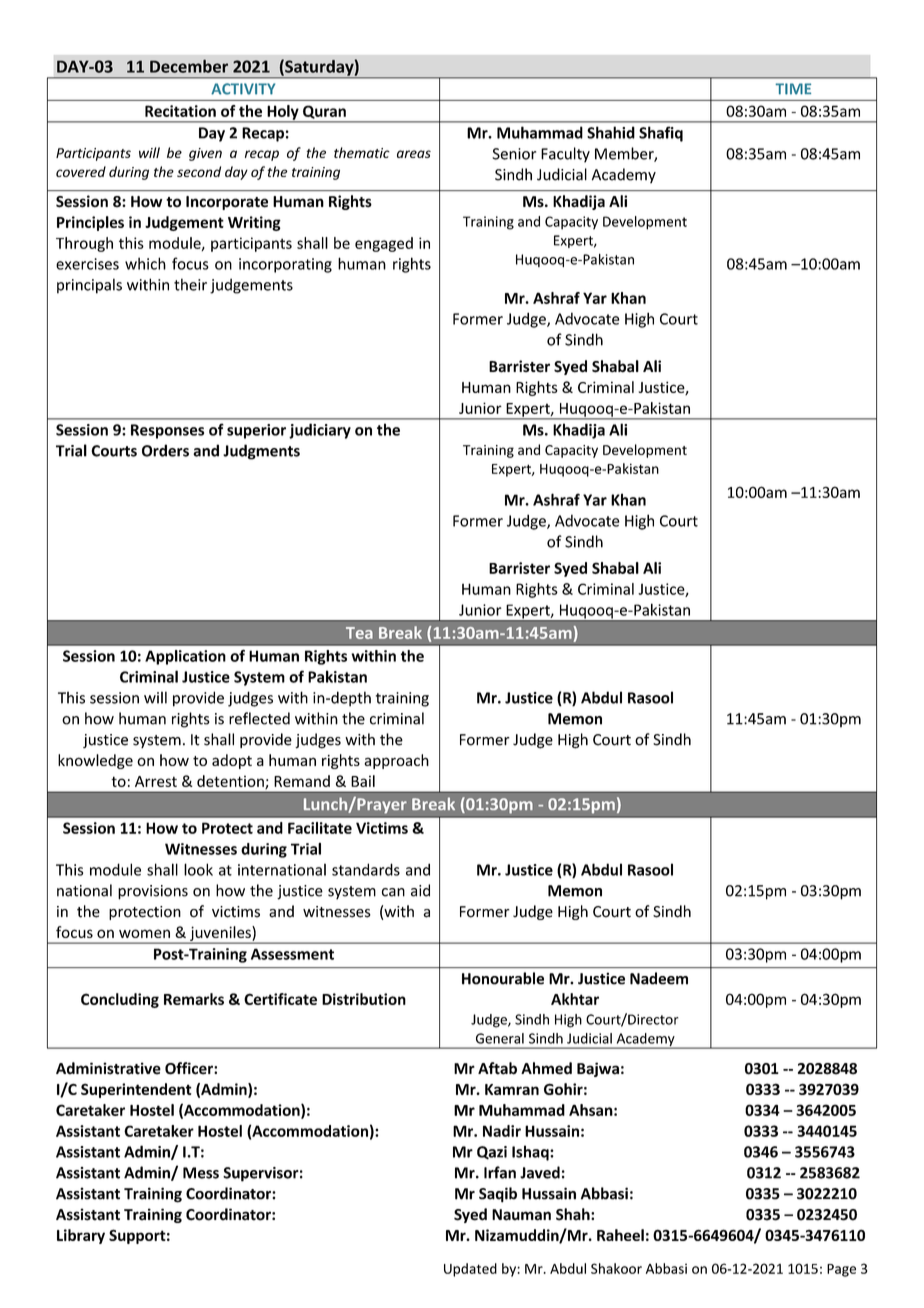 Image resolution: width=924 pixels, height=1308 pixels. What do you see at coordinates (180, 111) in the image?
I see `Recitation` at bounding box center [180, 111].
